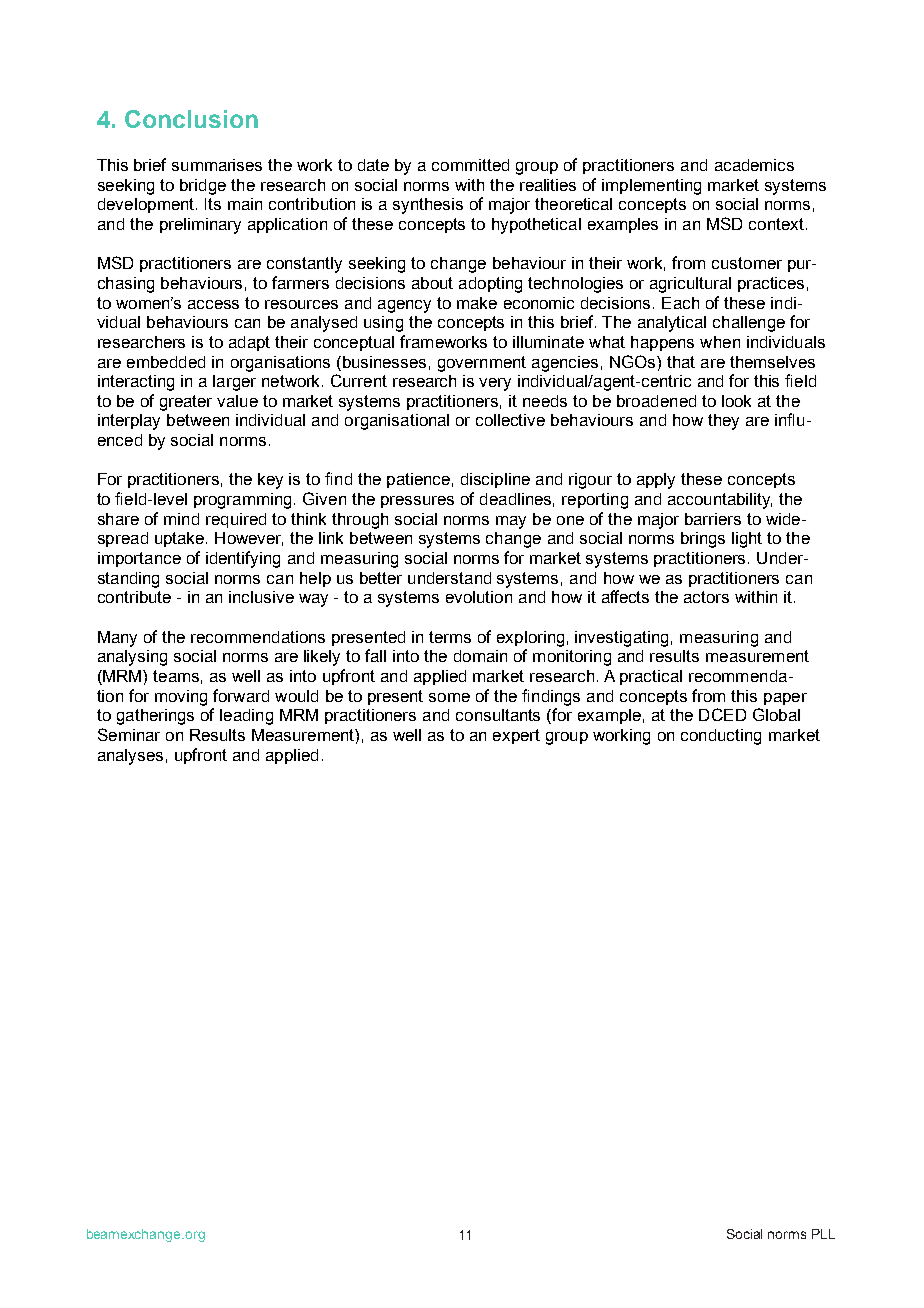 The image size is (924, 1308). What do you see at coordinates (470, 165) in the screenshot?
I see `committed` at bounding box center [470, 165].
